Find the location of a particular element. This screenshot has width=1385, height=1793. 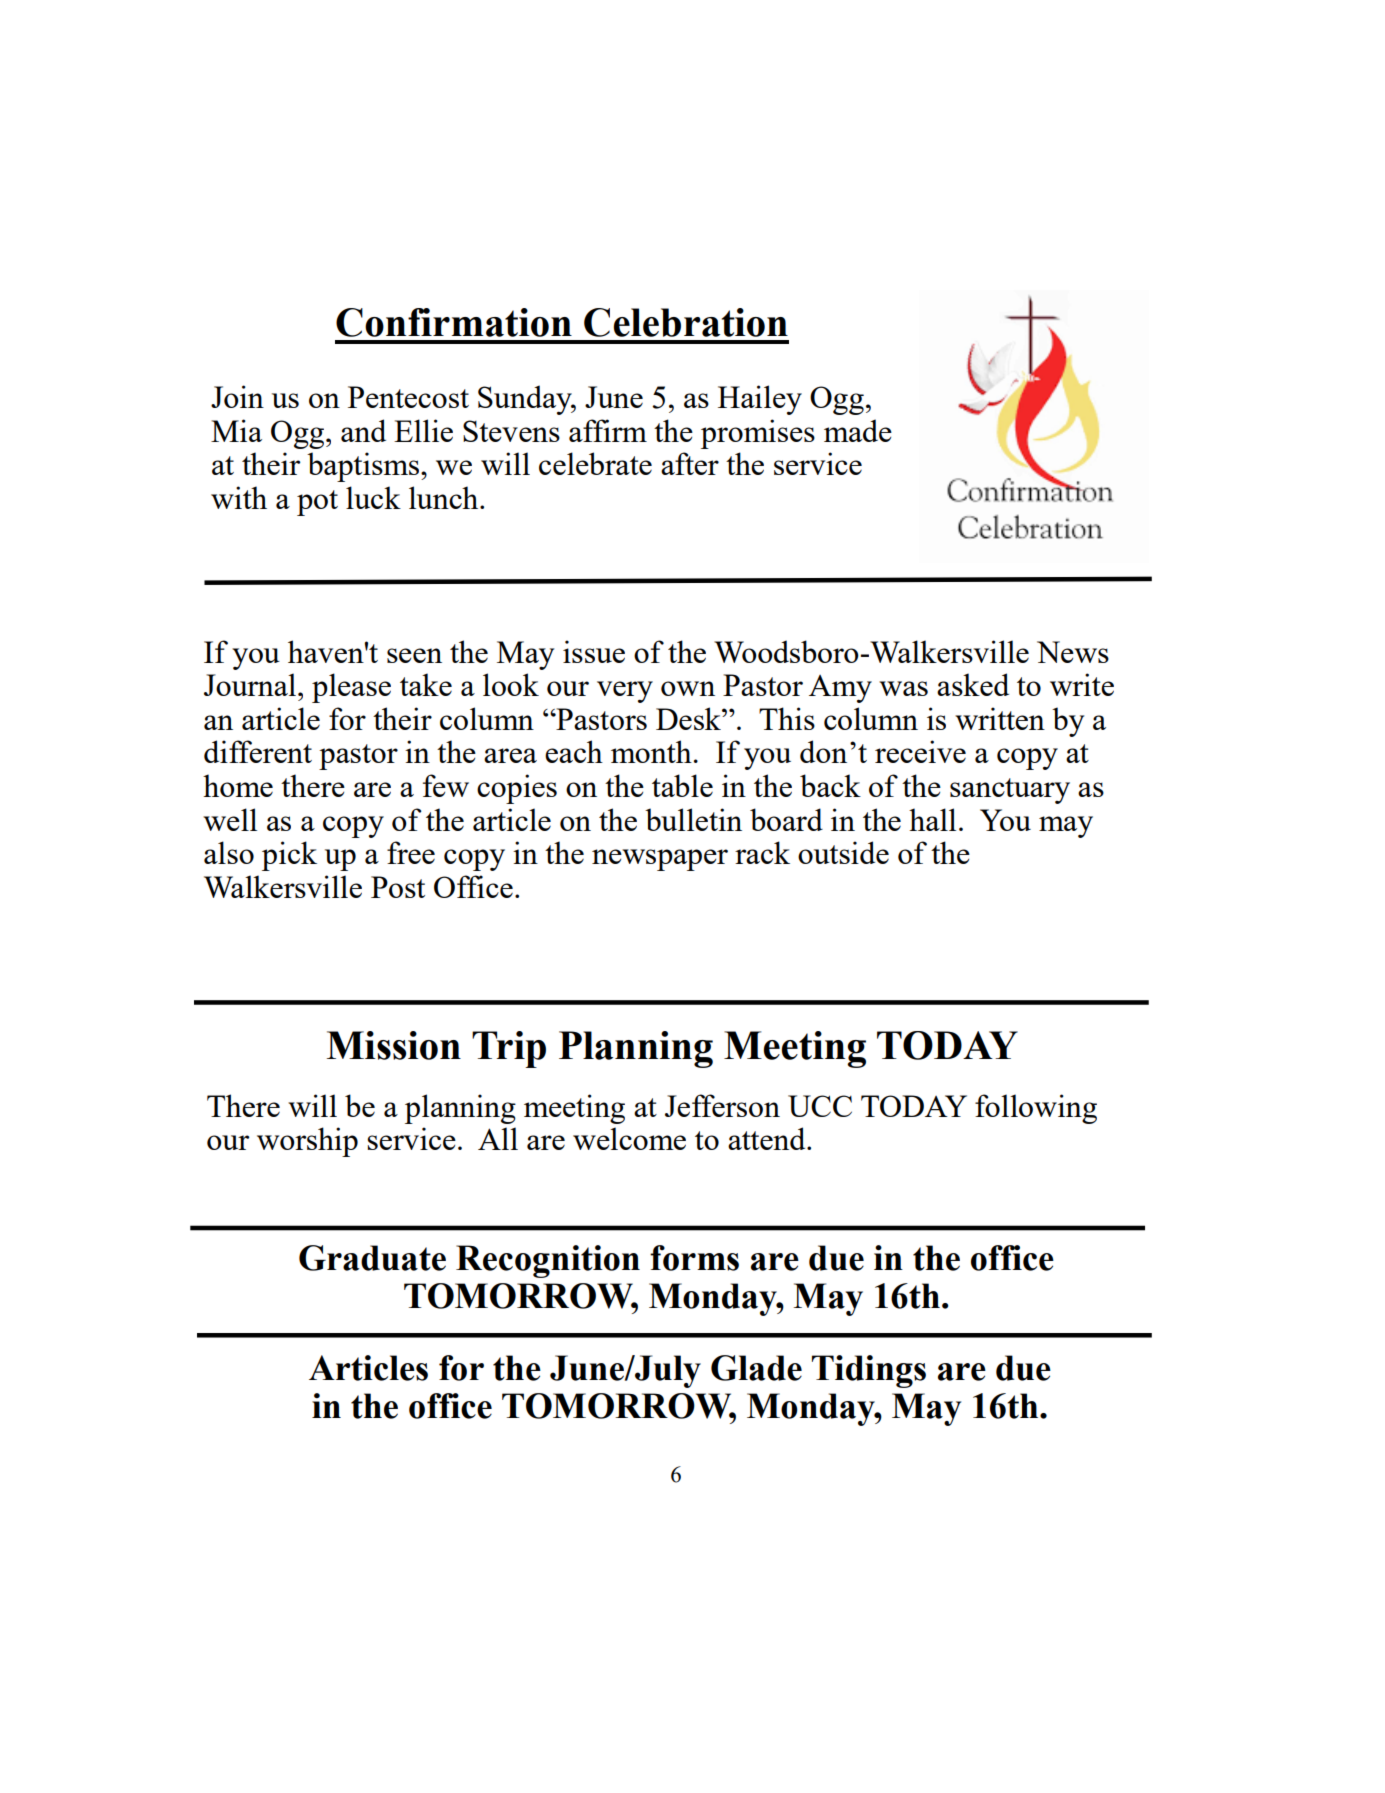

Graduate is located at coordinates (372, 1258).
